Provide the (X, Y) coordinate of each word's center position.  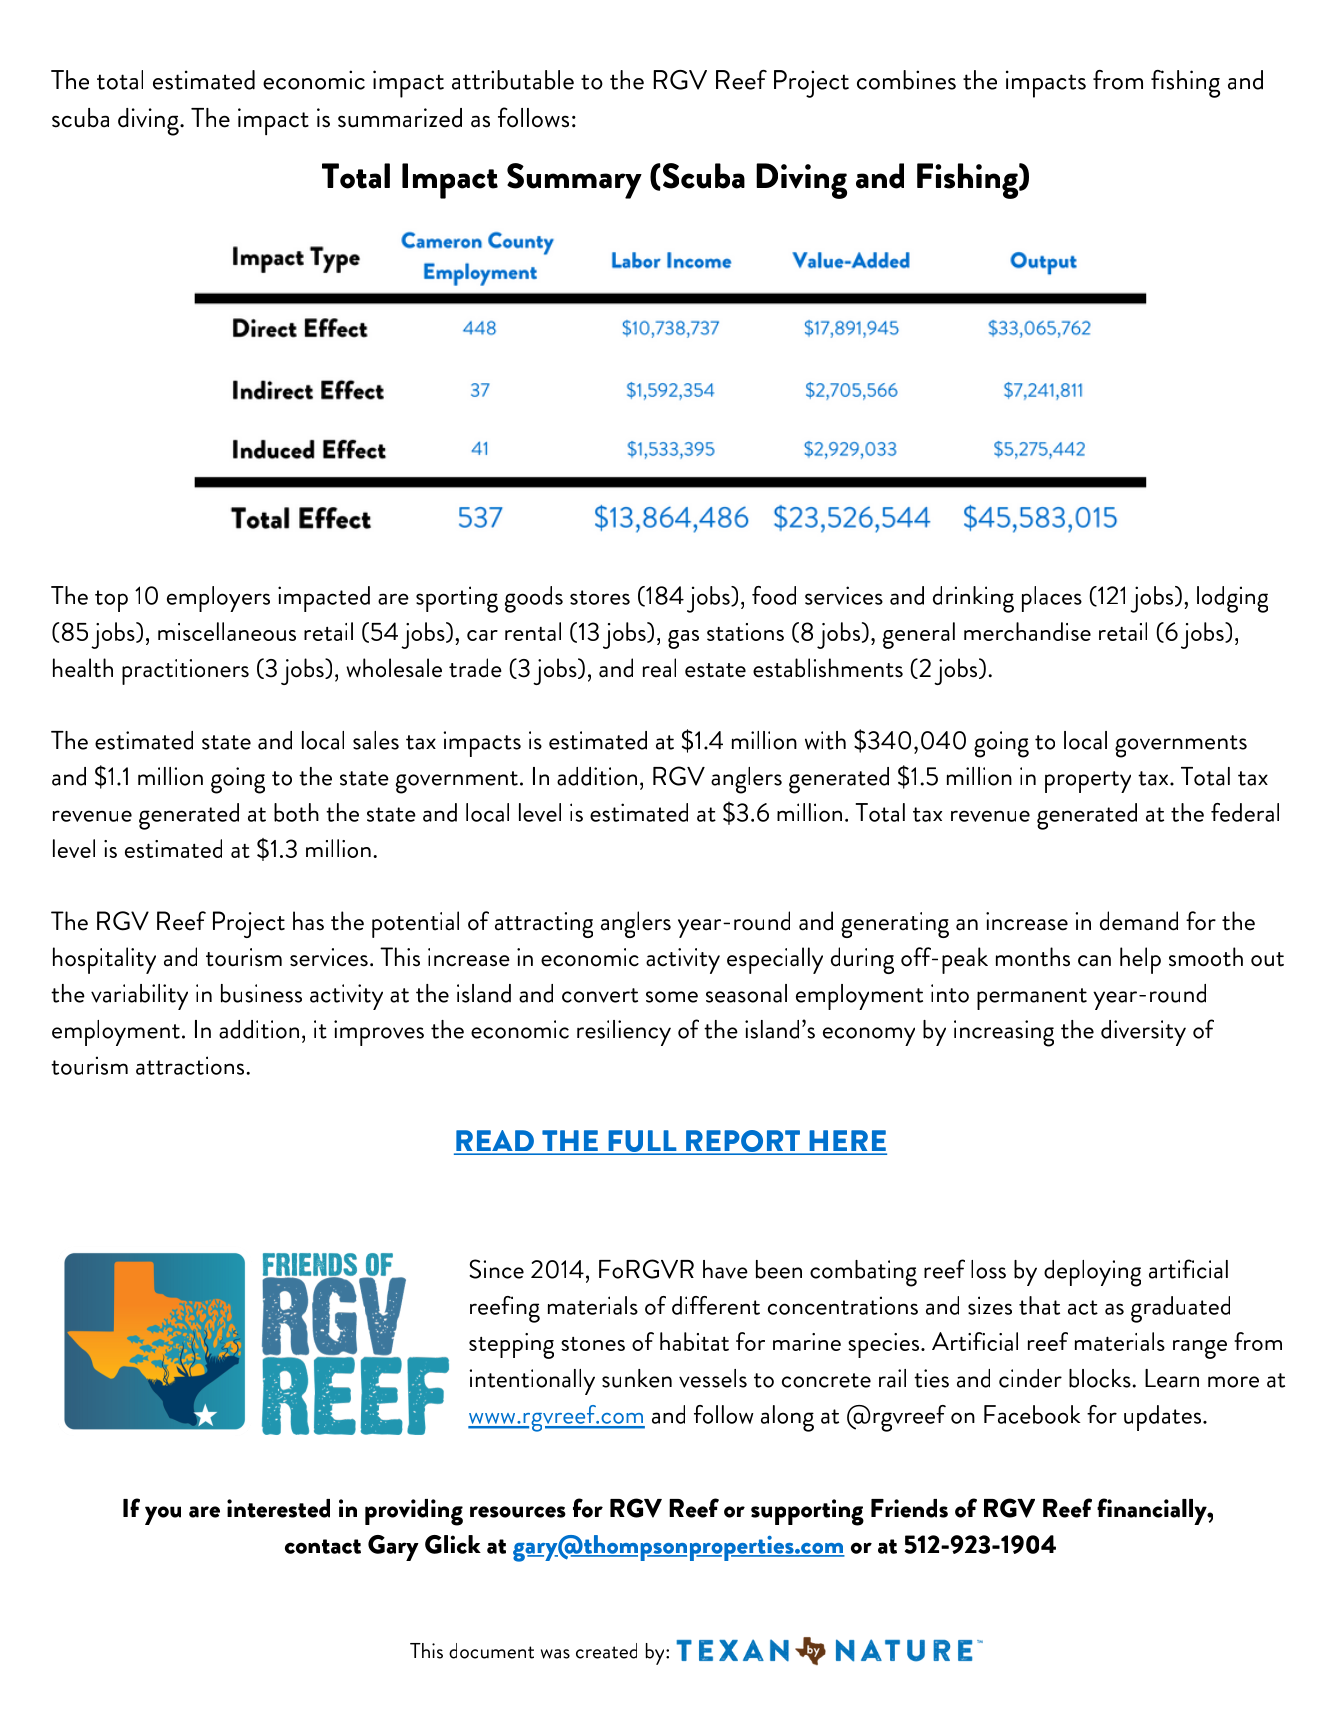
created (606, 1651)
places (1052, 599)
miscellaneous (227, 631)
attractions (191, 1065)
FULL (642, 1142)
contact (323, 1546)
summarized (400, 118)
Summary (574, 181)
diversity (1143, 1033)
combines (906, 80)
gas (683, 639)
